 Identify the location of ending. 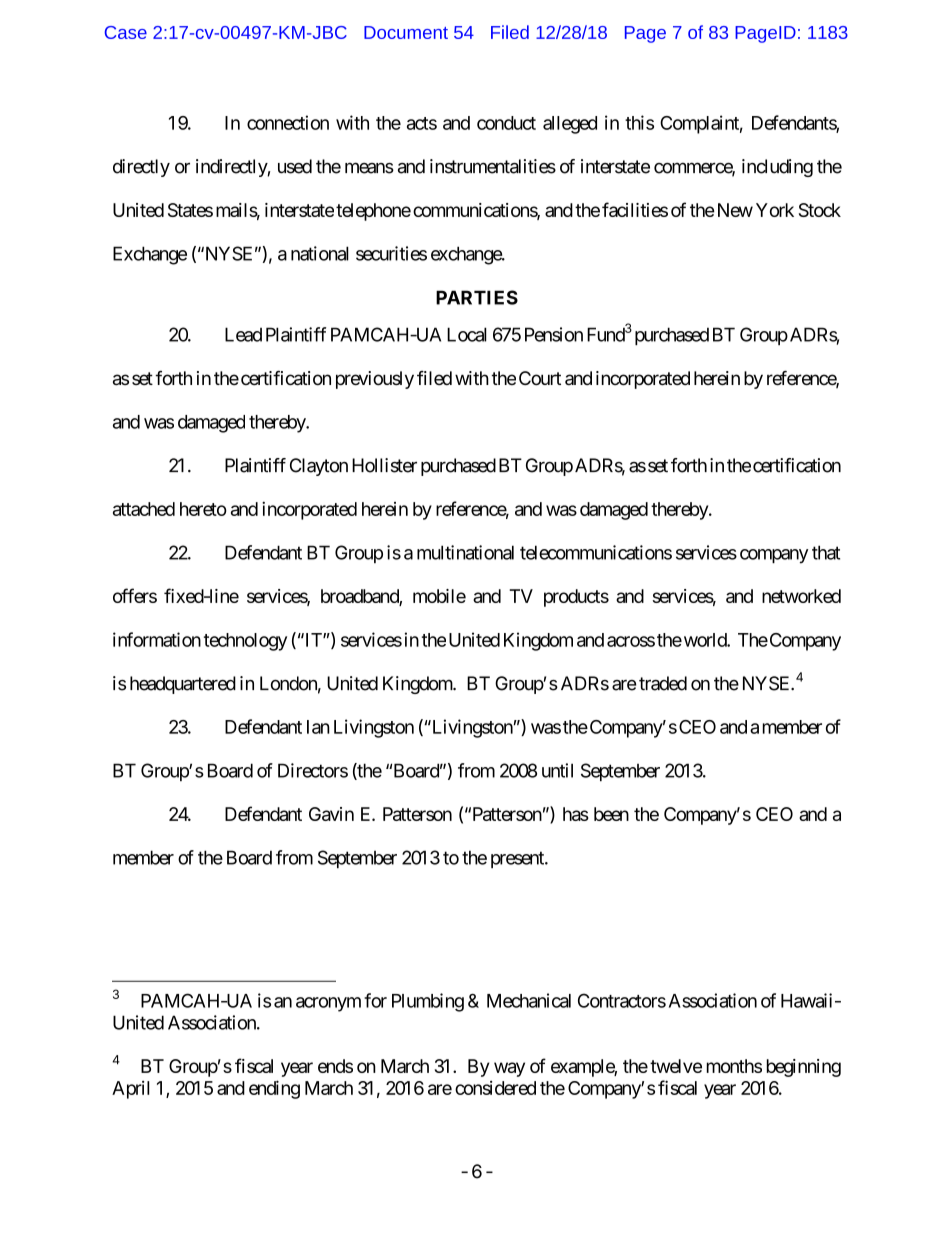
(274, 1089).
